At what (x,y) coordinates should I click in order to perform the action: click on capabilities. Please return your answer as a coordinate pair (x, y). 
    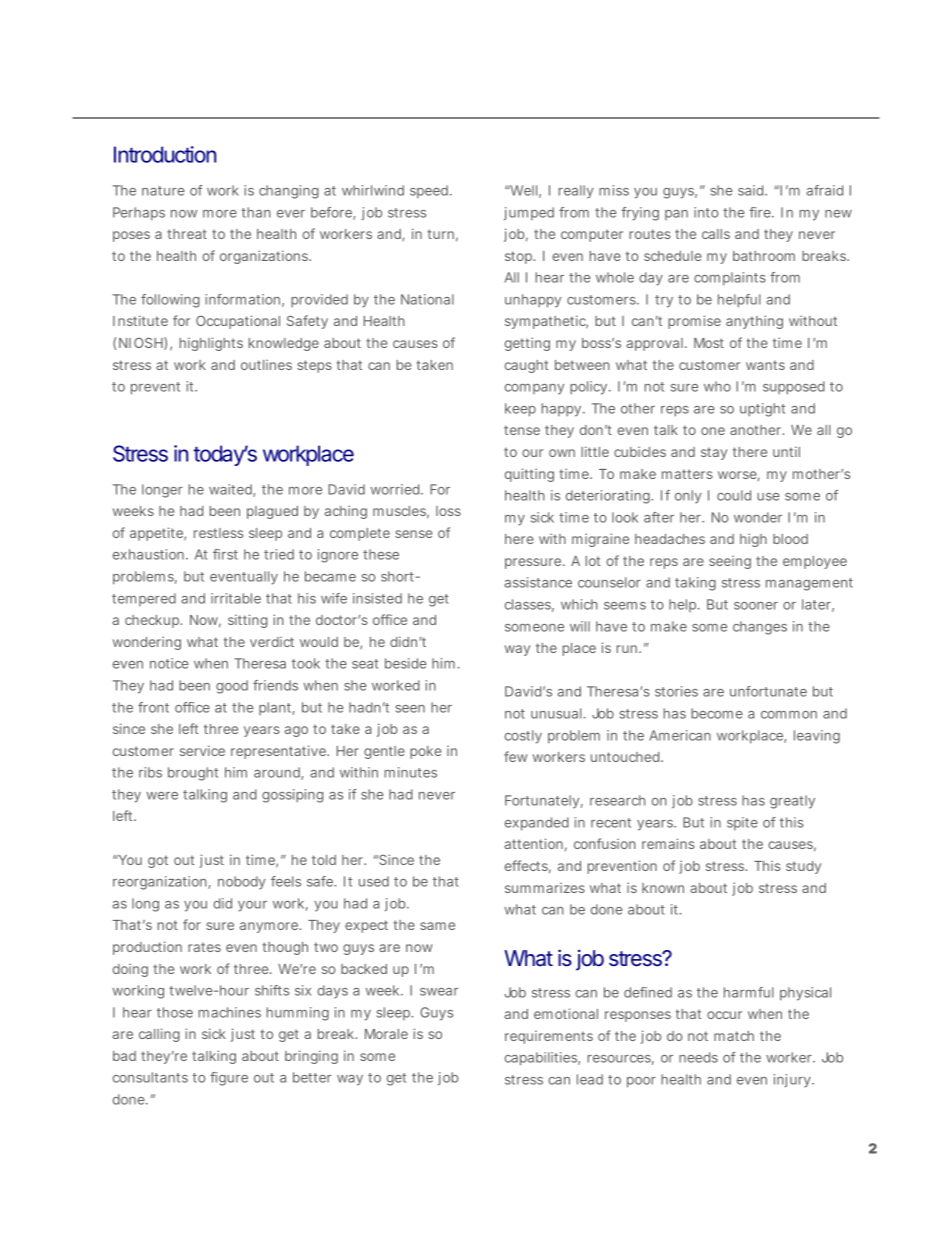
    Looking at the image, I should click on (542, 1059).
